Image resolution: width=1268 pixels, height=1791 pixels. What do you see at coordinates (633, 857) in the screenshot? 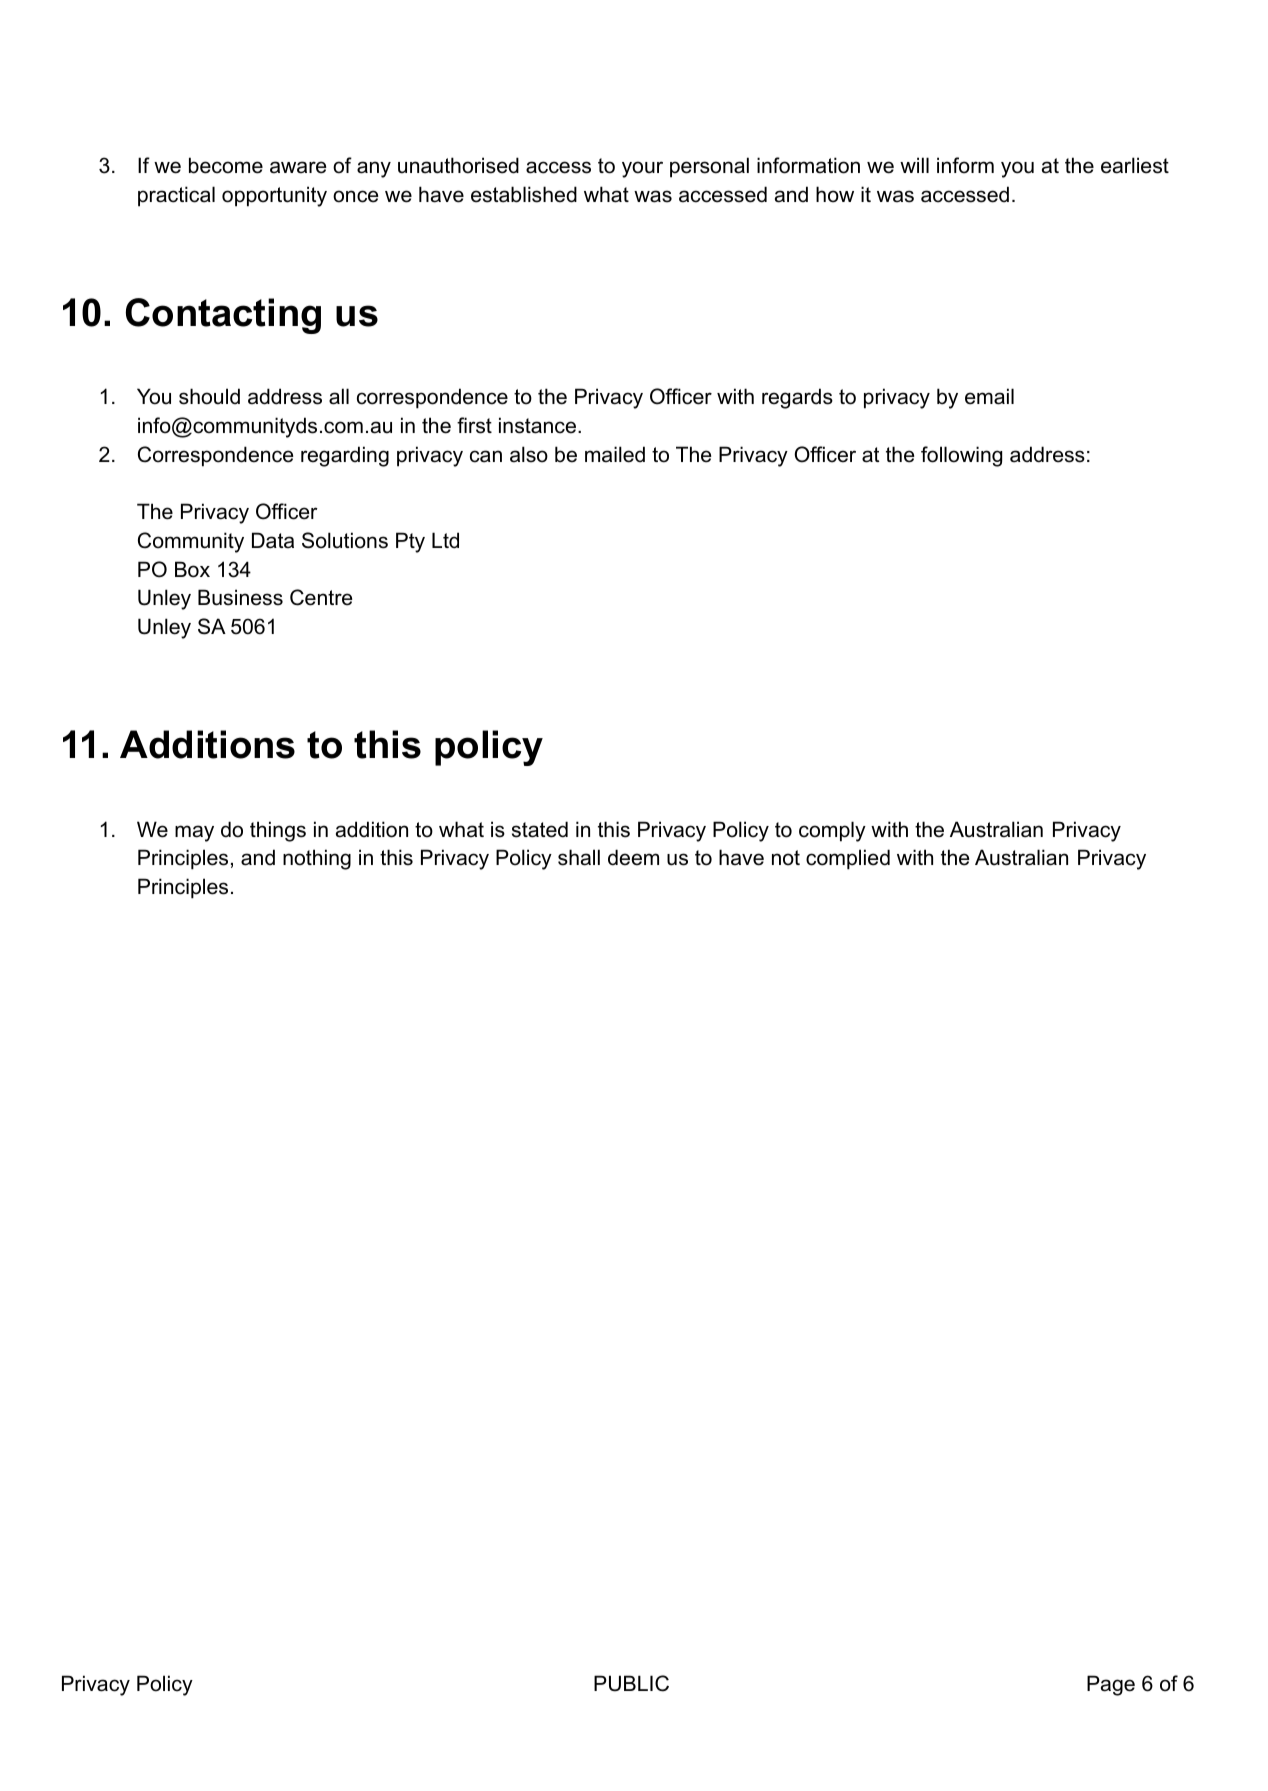
I see `deem` at bounding box center [633, 857].
